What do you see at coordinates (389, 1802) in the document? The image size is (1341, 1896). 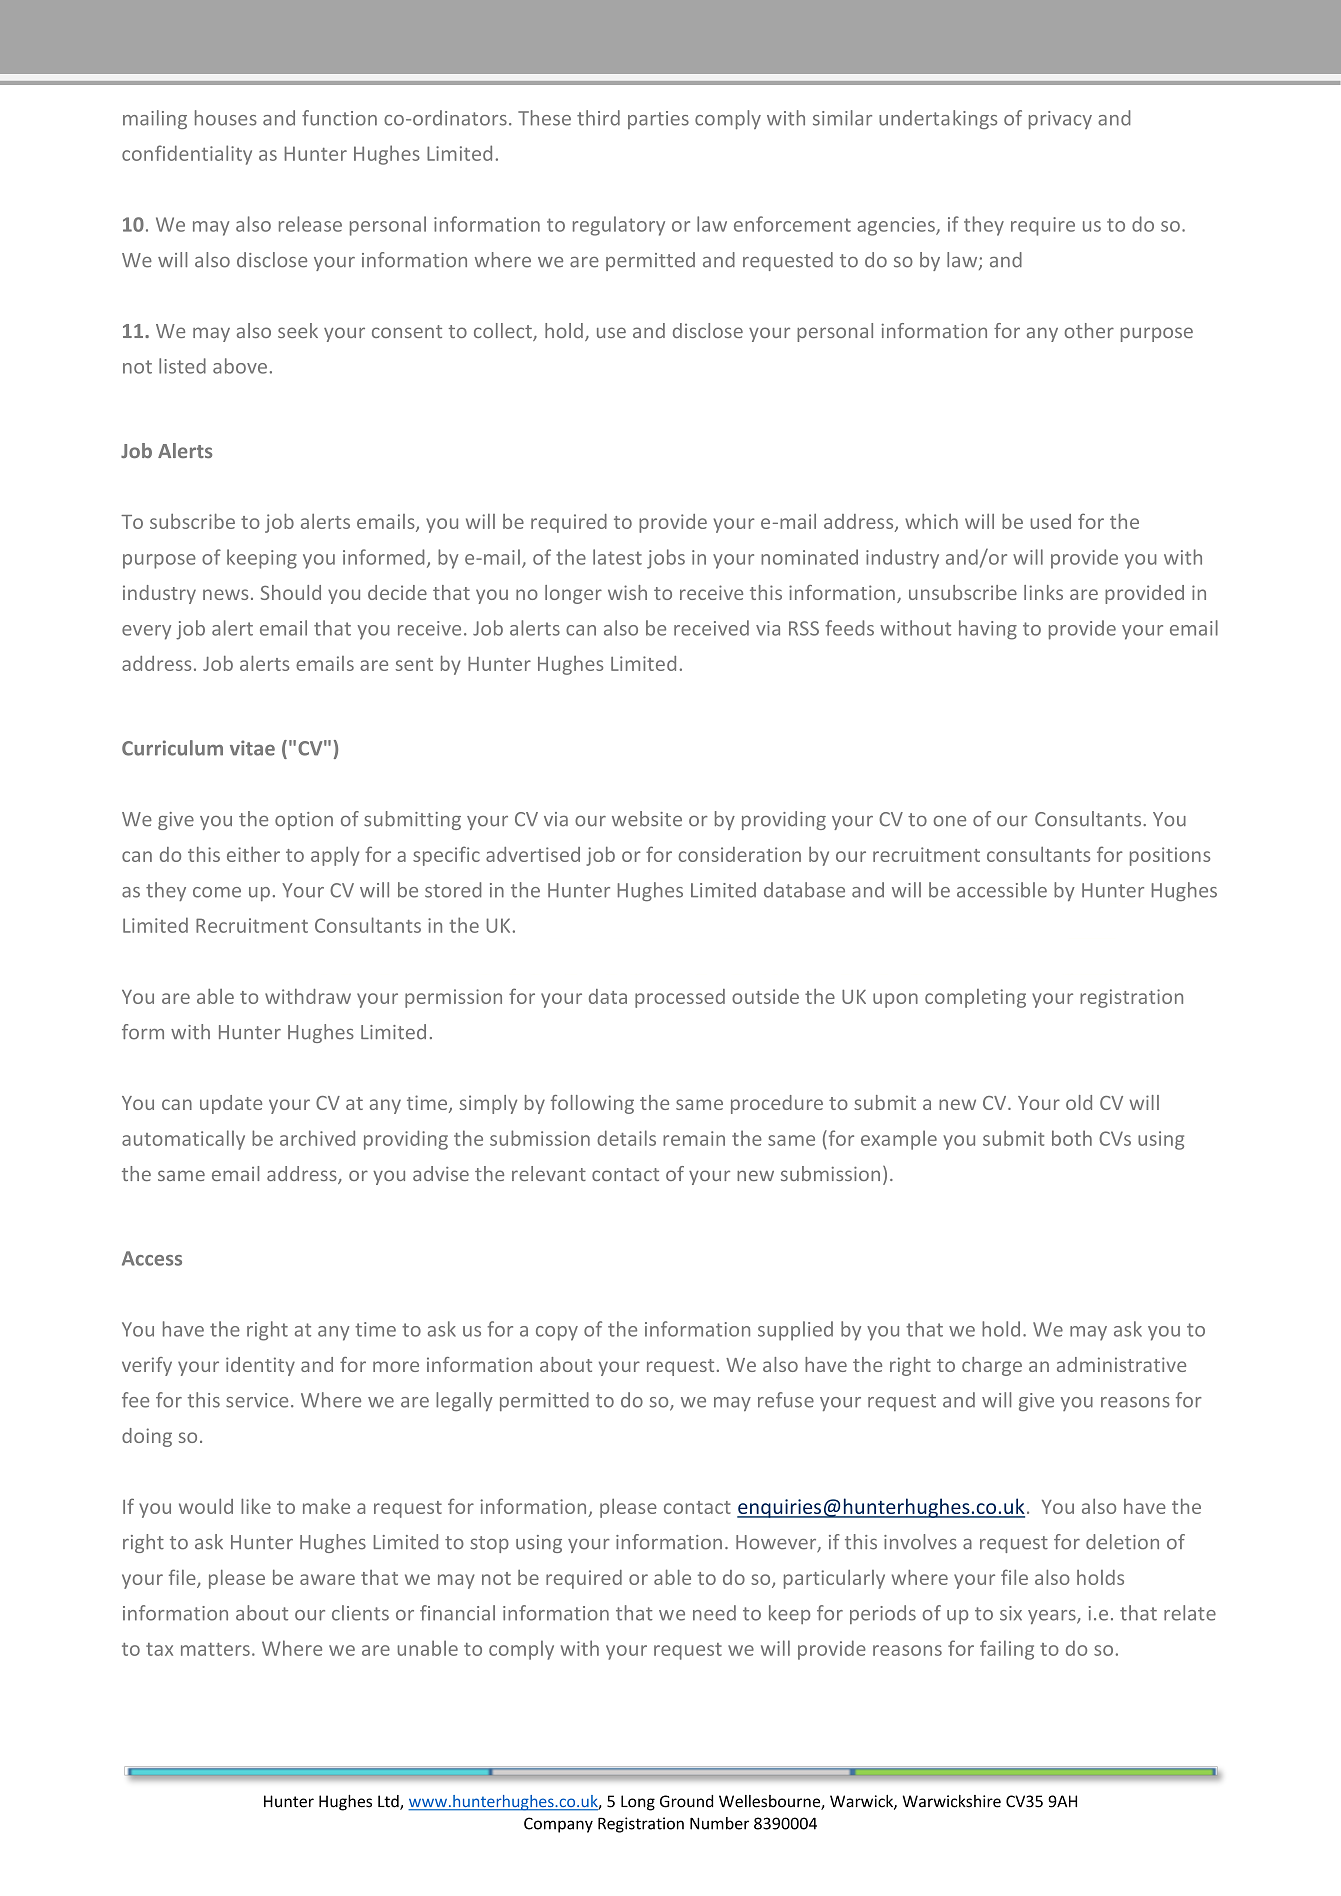 I see `Ltd` at bounding box center [389, 1802].
